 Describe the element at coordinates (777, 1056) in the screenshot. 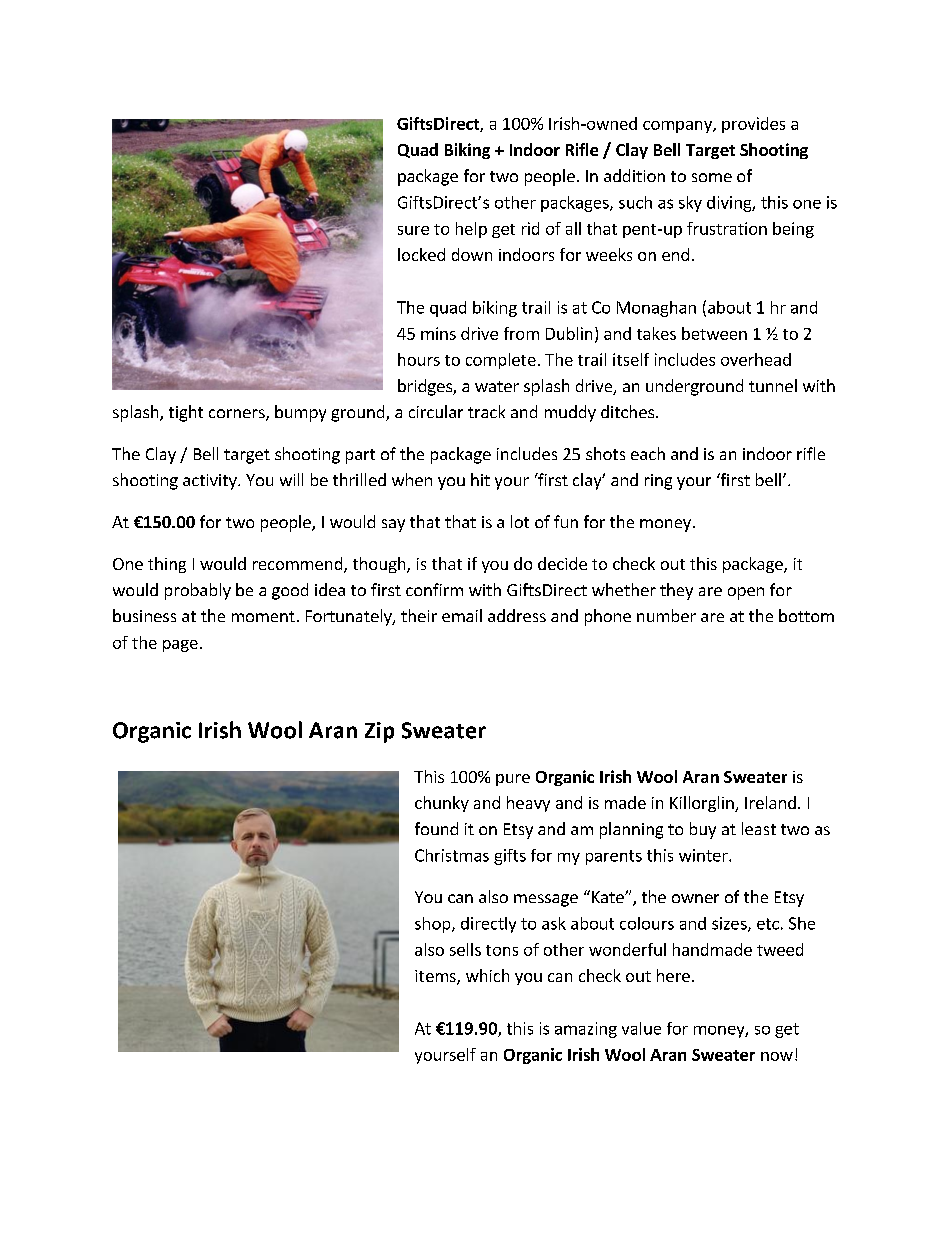

I see `now` at that location.
